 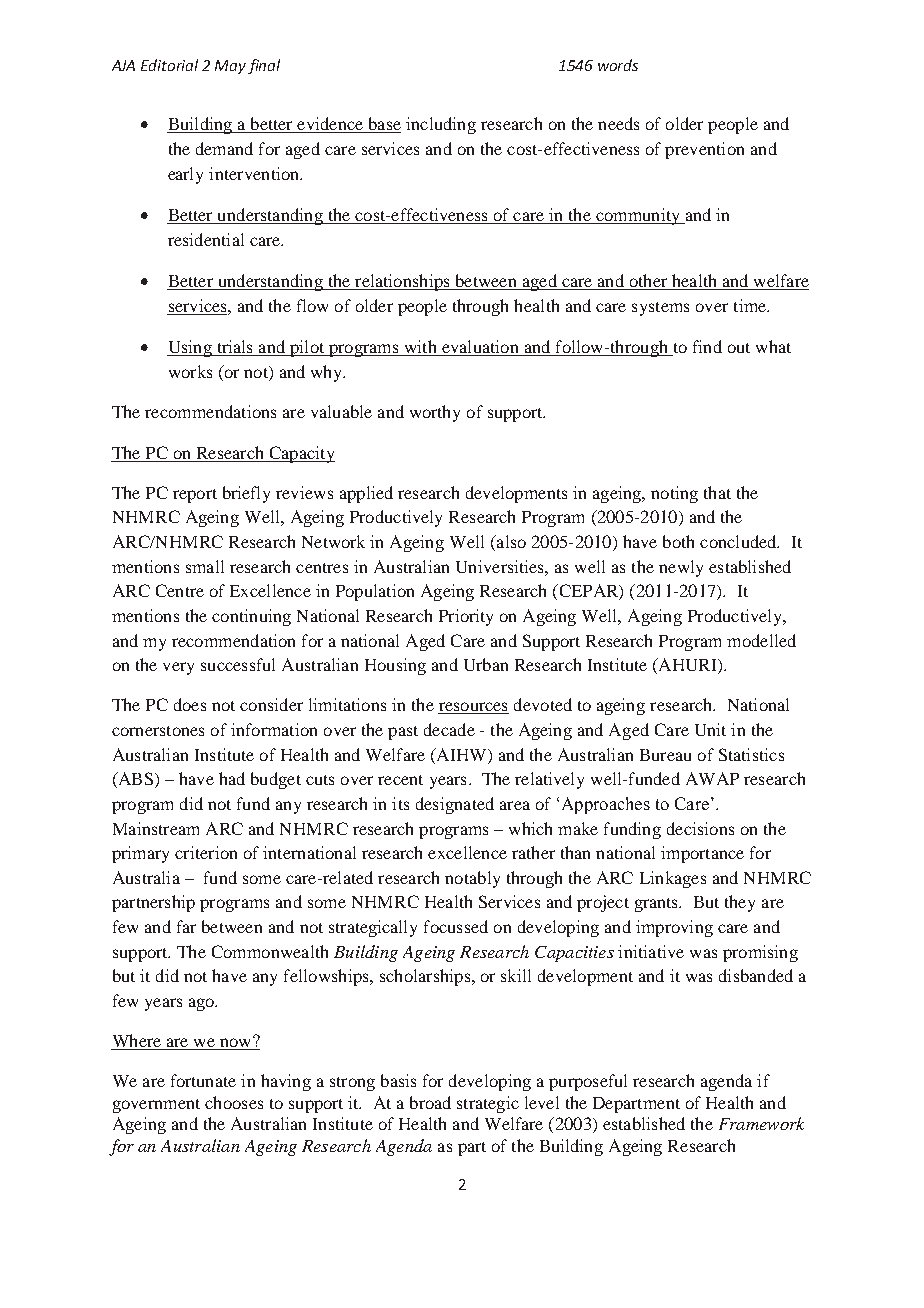 What do you see at coordinates (235, 348) in the screenshot?
I see `trials` at bounding box center [235, 348].
